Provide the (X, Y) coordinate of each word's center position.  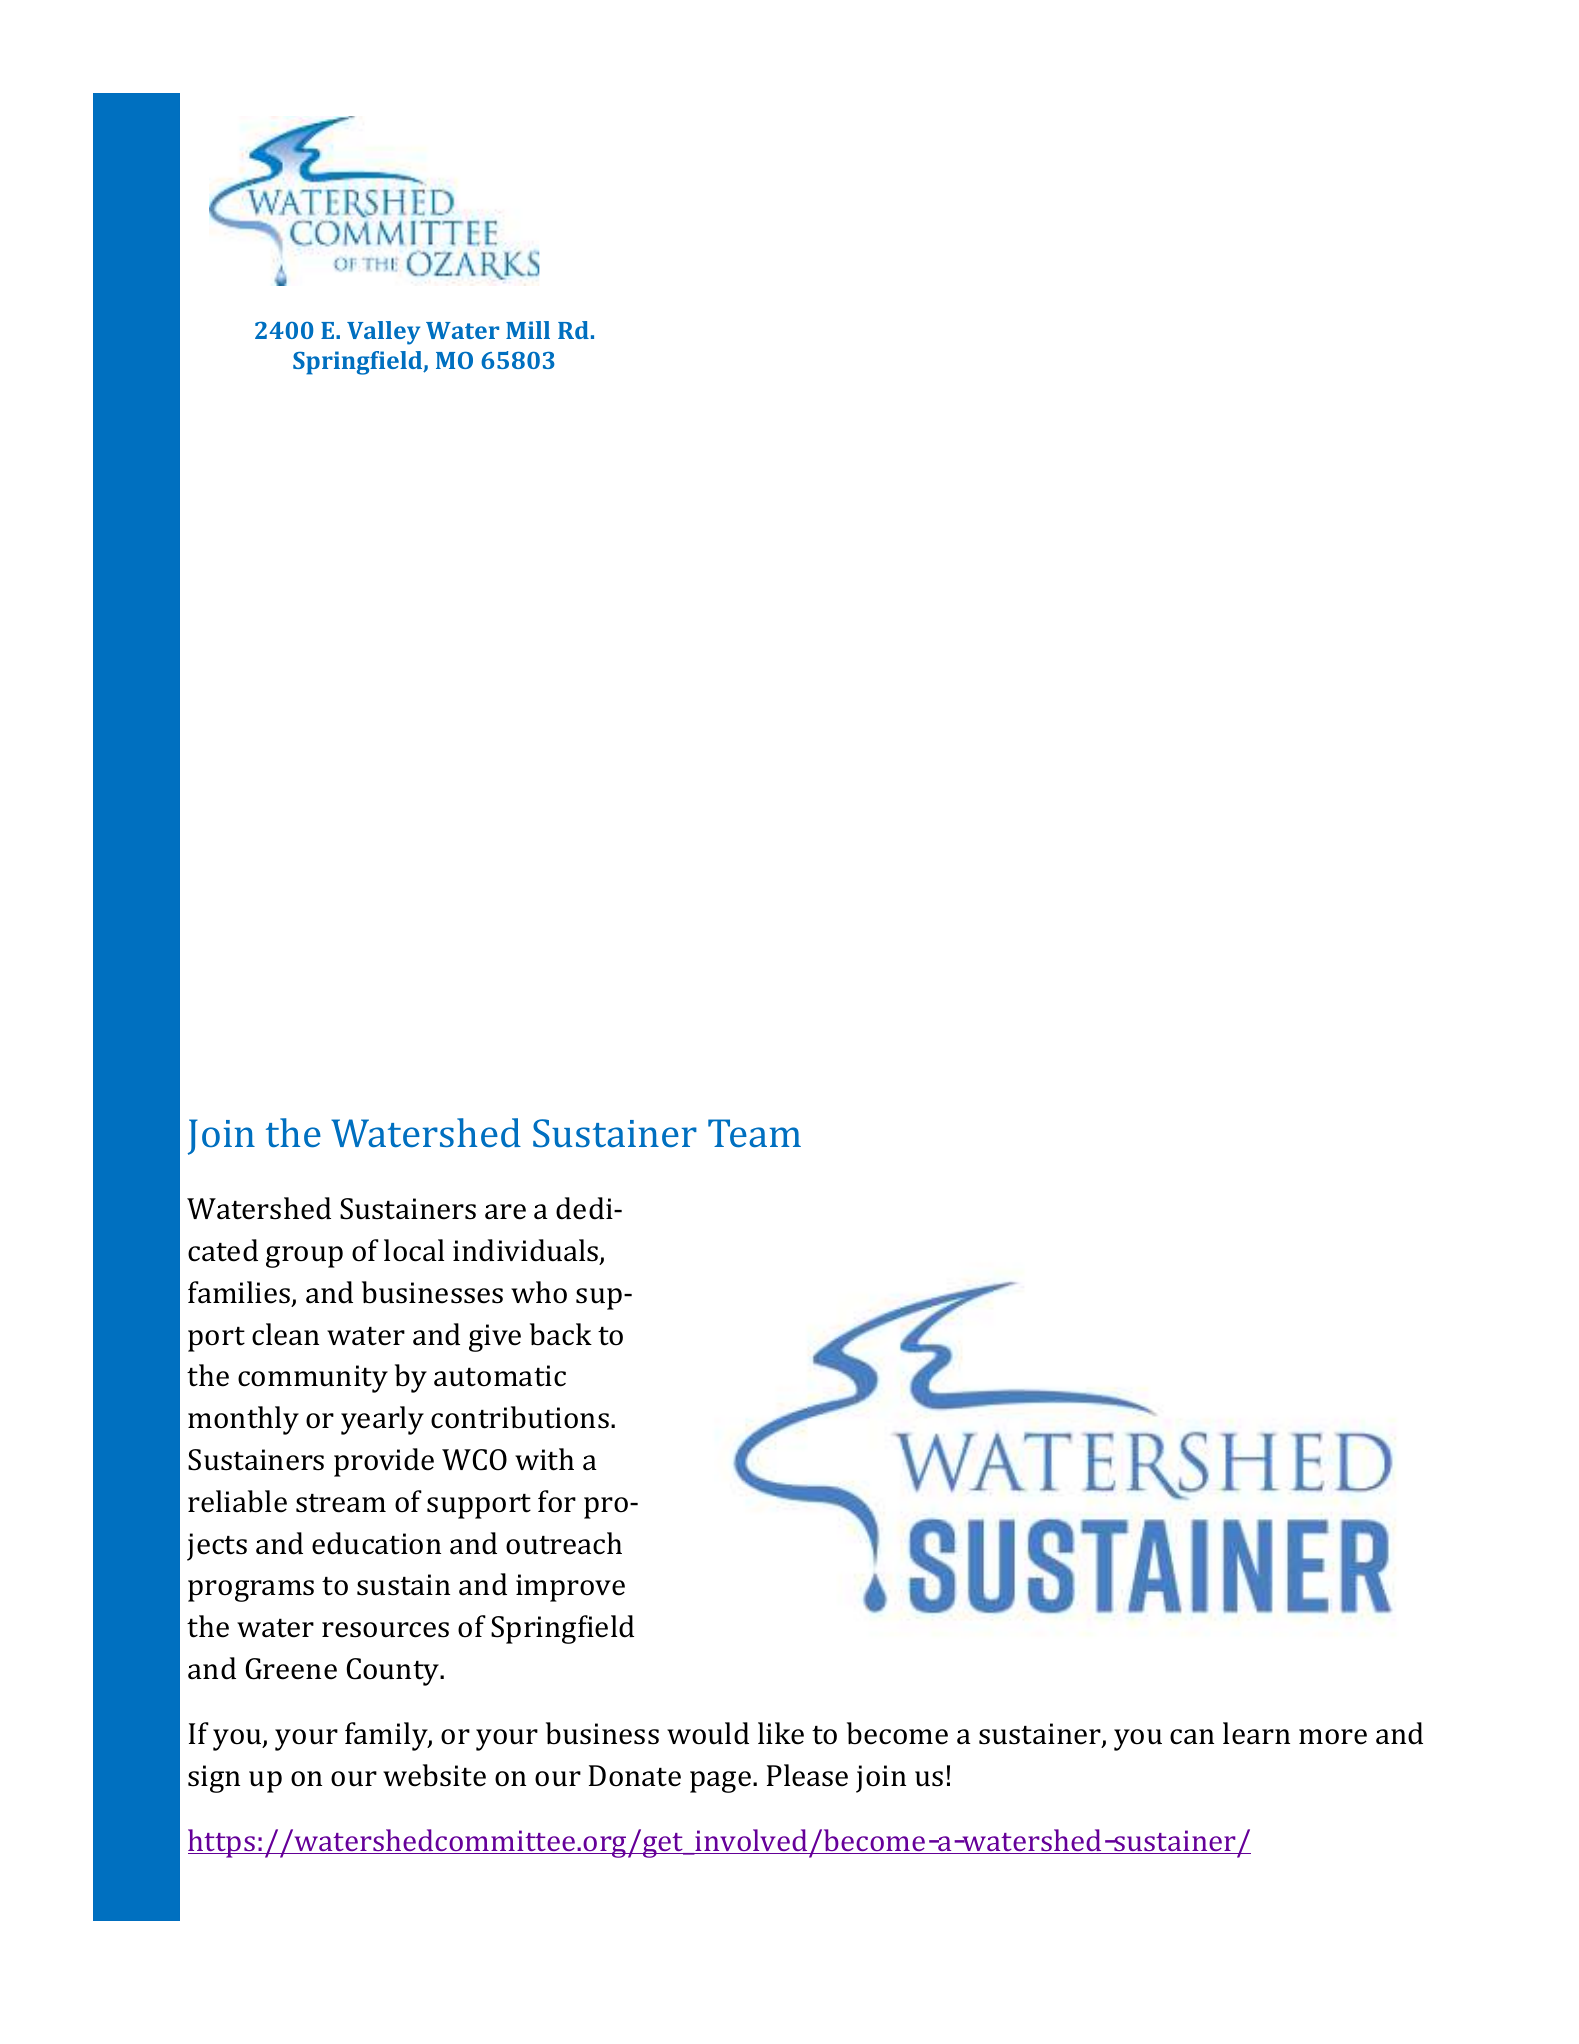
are (505, 1212)
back (561, 1334)
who (539, 1292)
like (781, 1733)
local (414, 1250)
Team (754, 1133)
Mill (528, 330)
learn (1256, 1733)
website (434, 1775)
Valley (383, 333)
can (1192, 1737)
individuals (527, 1251)
